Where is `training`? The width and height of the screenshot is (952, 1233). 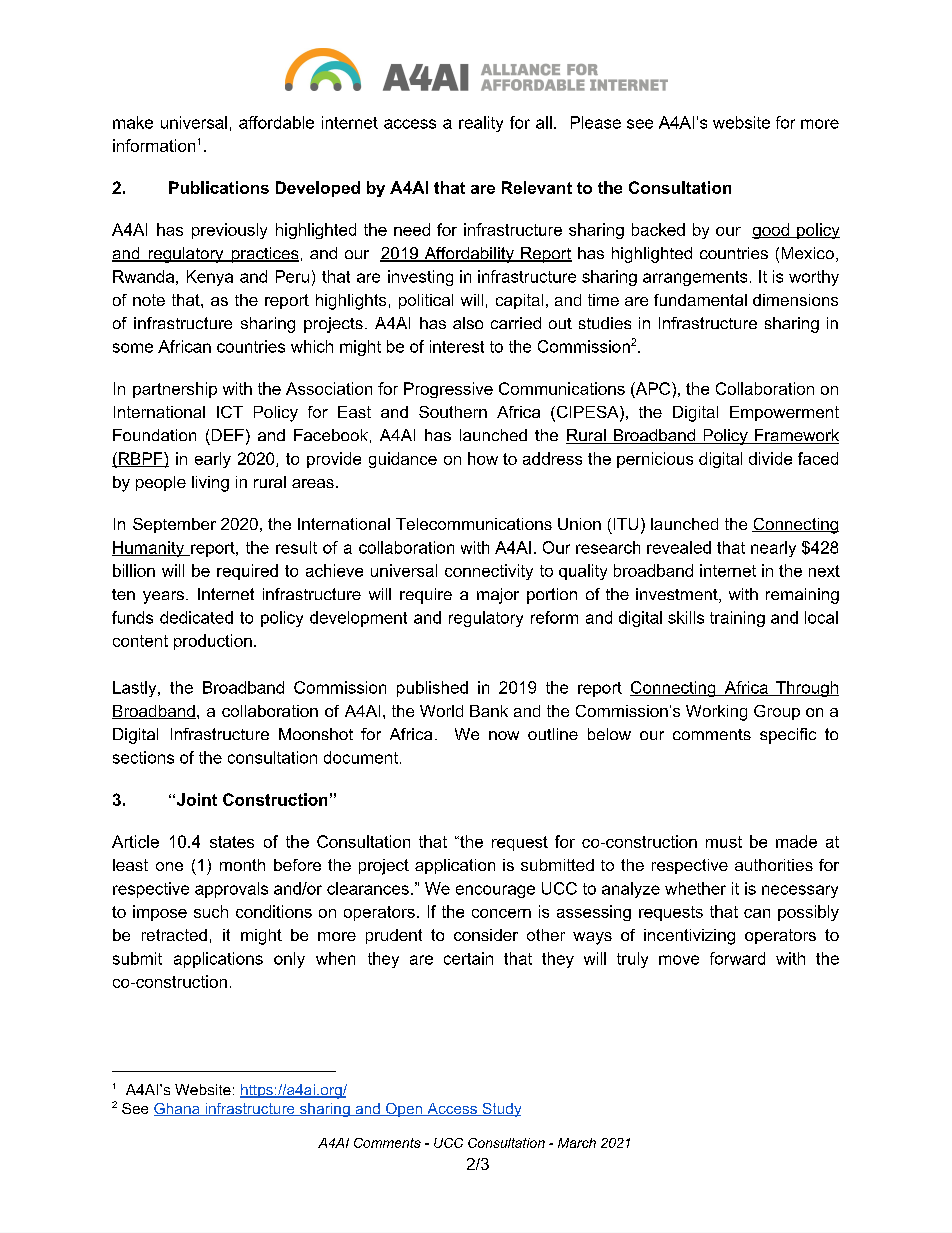
training is located at coordinates (737, 619).
